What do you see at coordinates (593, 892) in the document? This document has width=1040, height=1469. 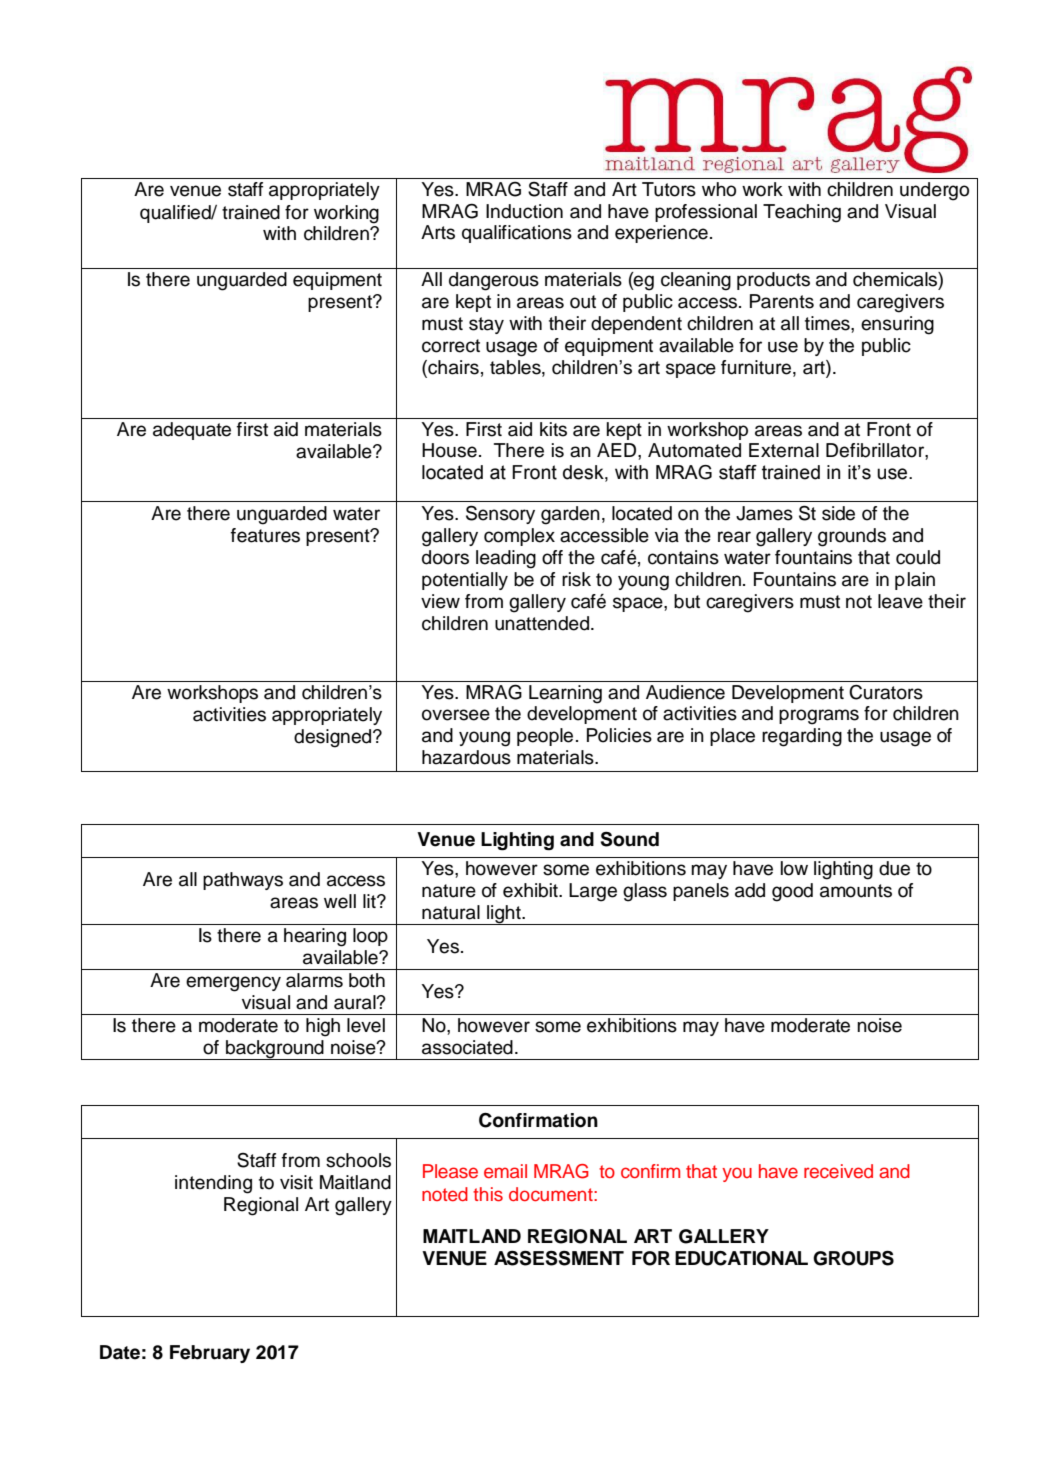 I see `Large` at bounding box center [593, 892].
